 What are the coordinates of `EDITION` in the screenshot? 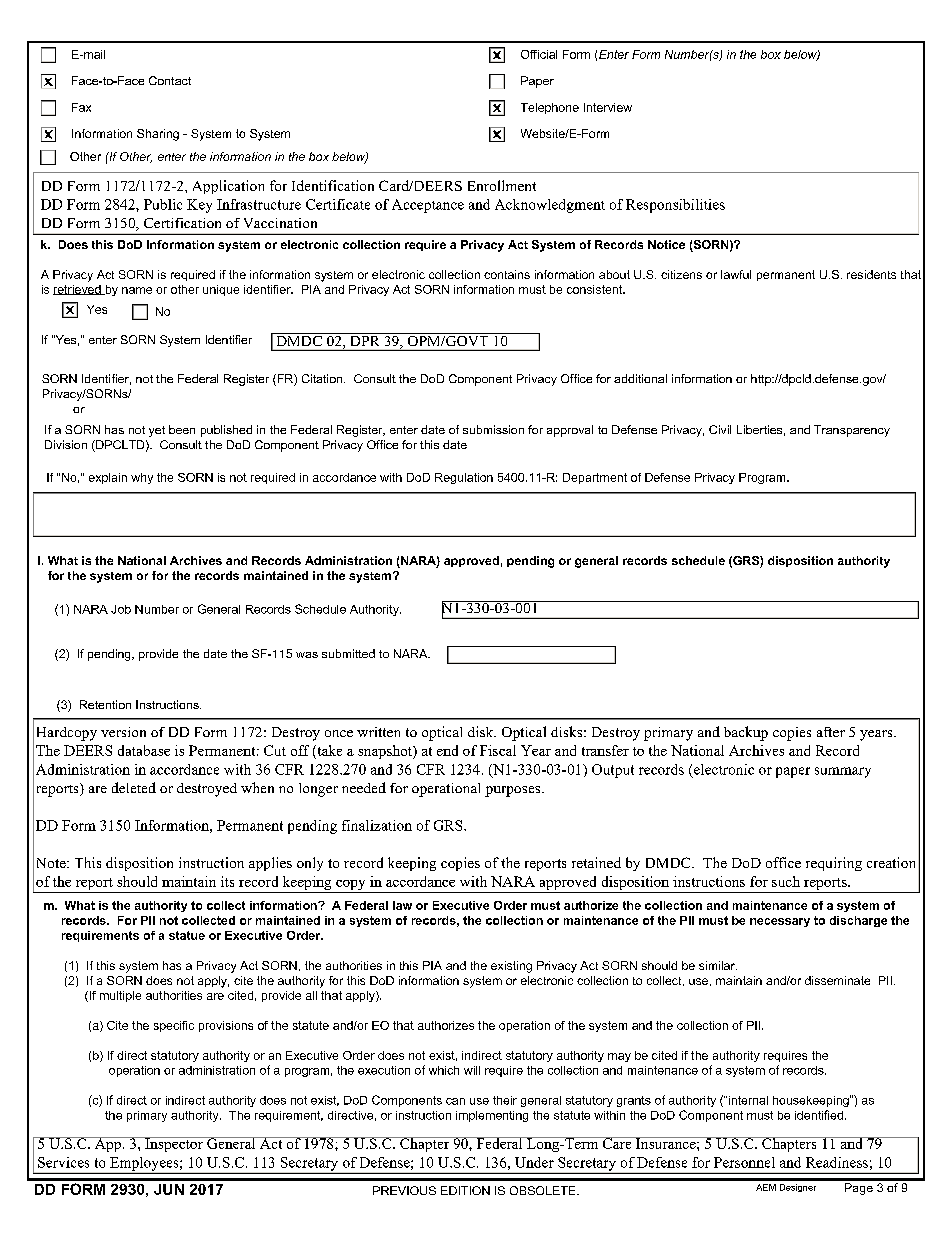 It's located at (465, 1190).
